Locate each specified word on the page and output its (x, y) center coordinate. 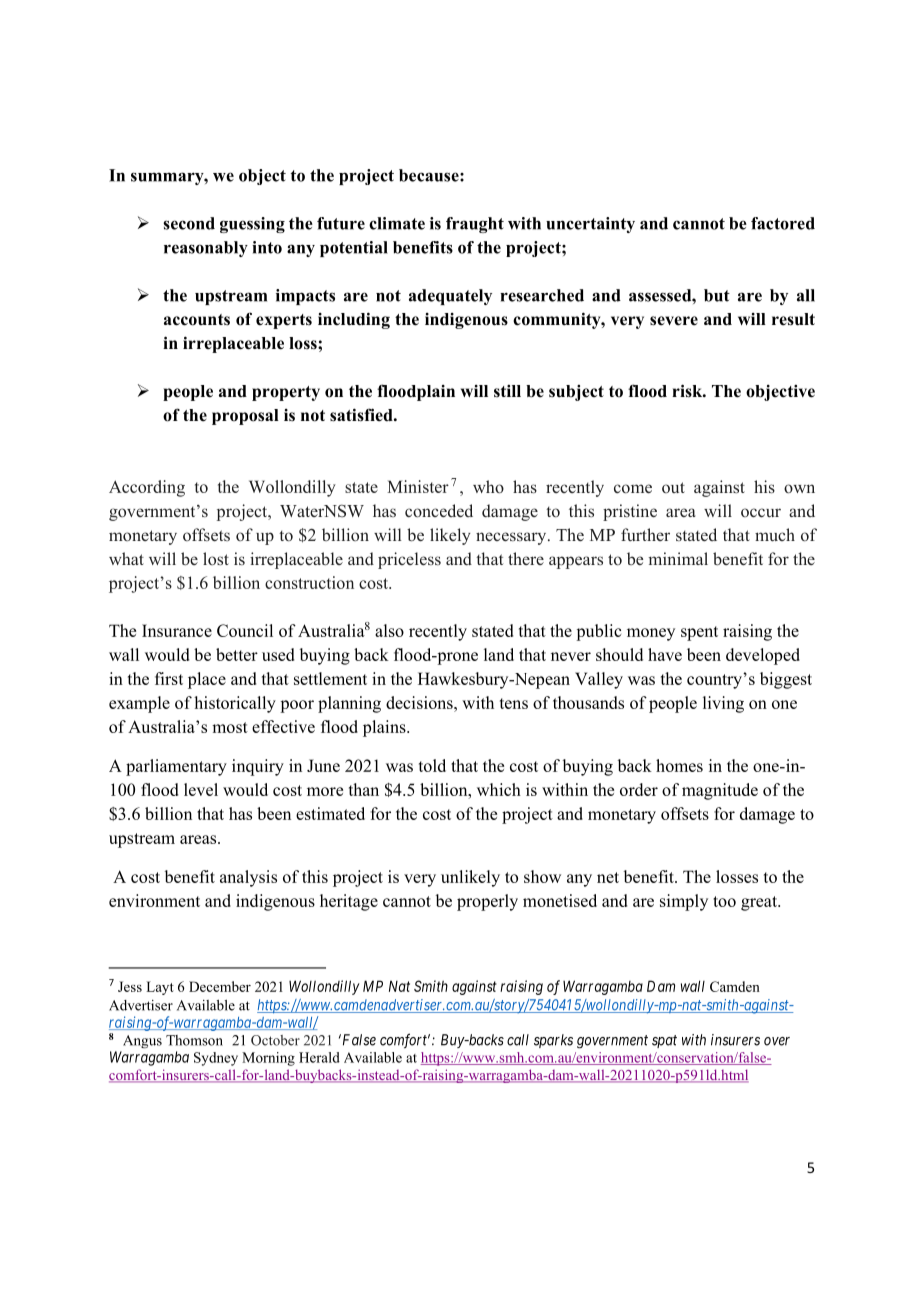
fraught (475, 225)
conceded (439, 511)
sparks (553, 1041)
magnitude (720, 791)
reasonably (206, 249)
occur (761, 513)
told (432, 765)
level (201, 789)
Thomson (194, 1040)
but (717, 295)
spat (664, 1041)
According (147, 488)
